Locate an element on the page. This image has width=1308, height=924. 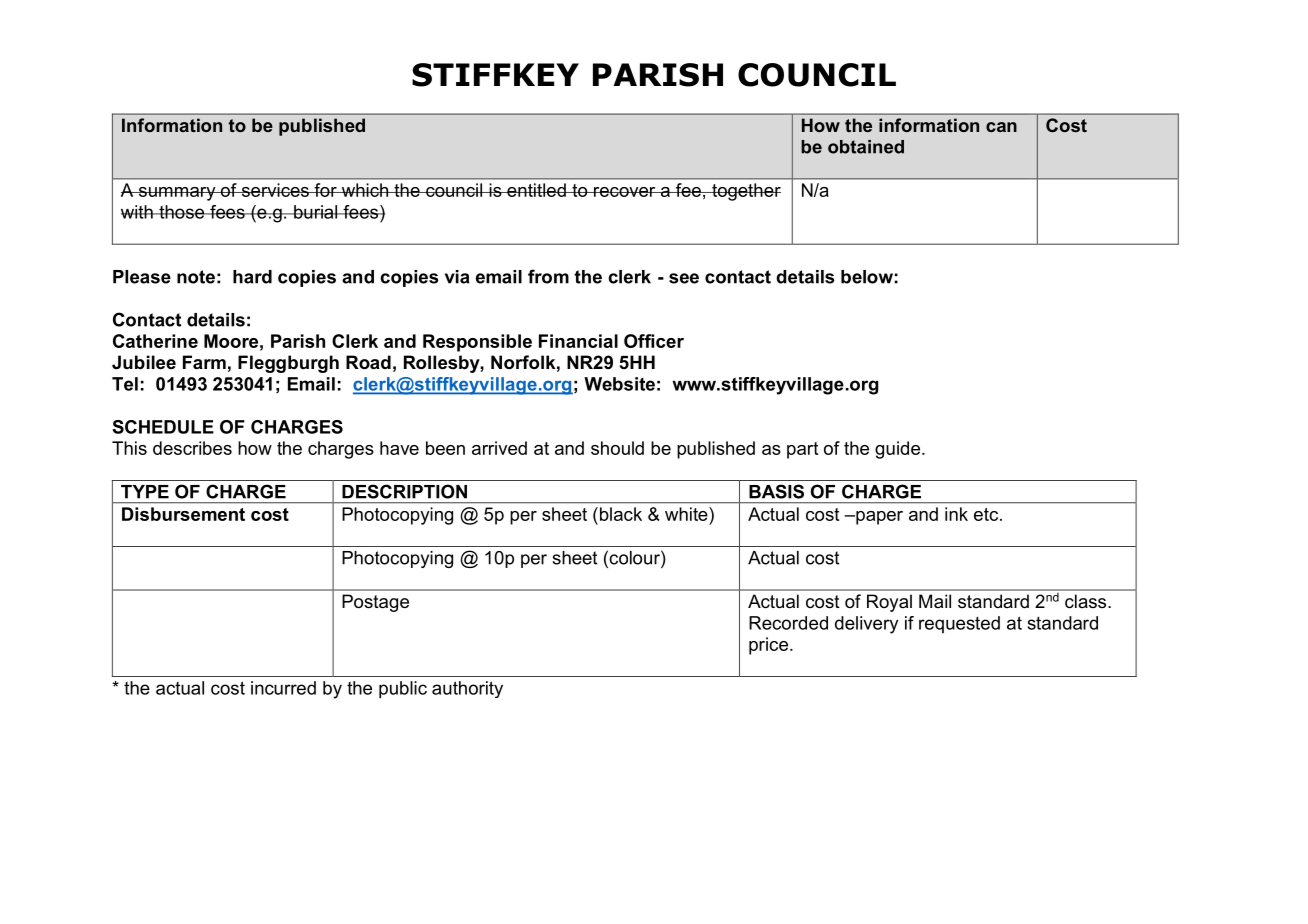
below is located at coordinates (867, 277).
